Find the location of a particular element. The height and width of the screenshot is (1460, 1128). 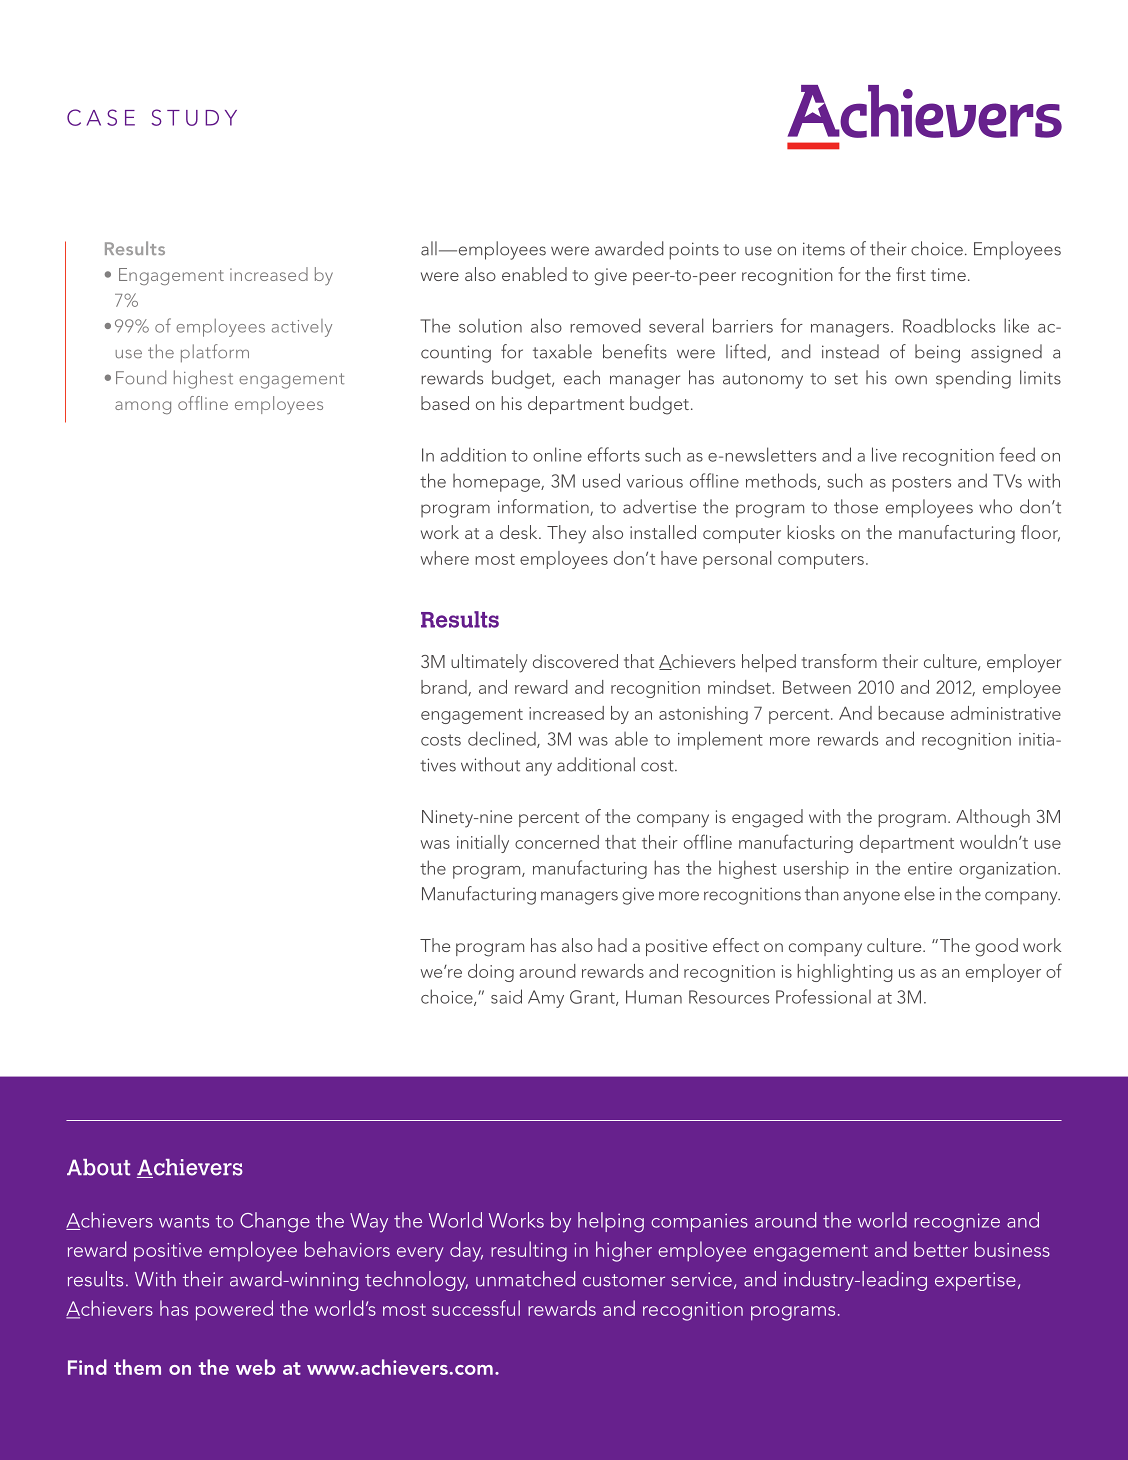

expertise is located at coordinates (975, 1281).
